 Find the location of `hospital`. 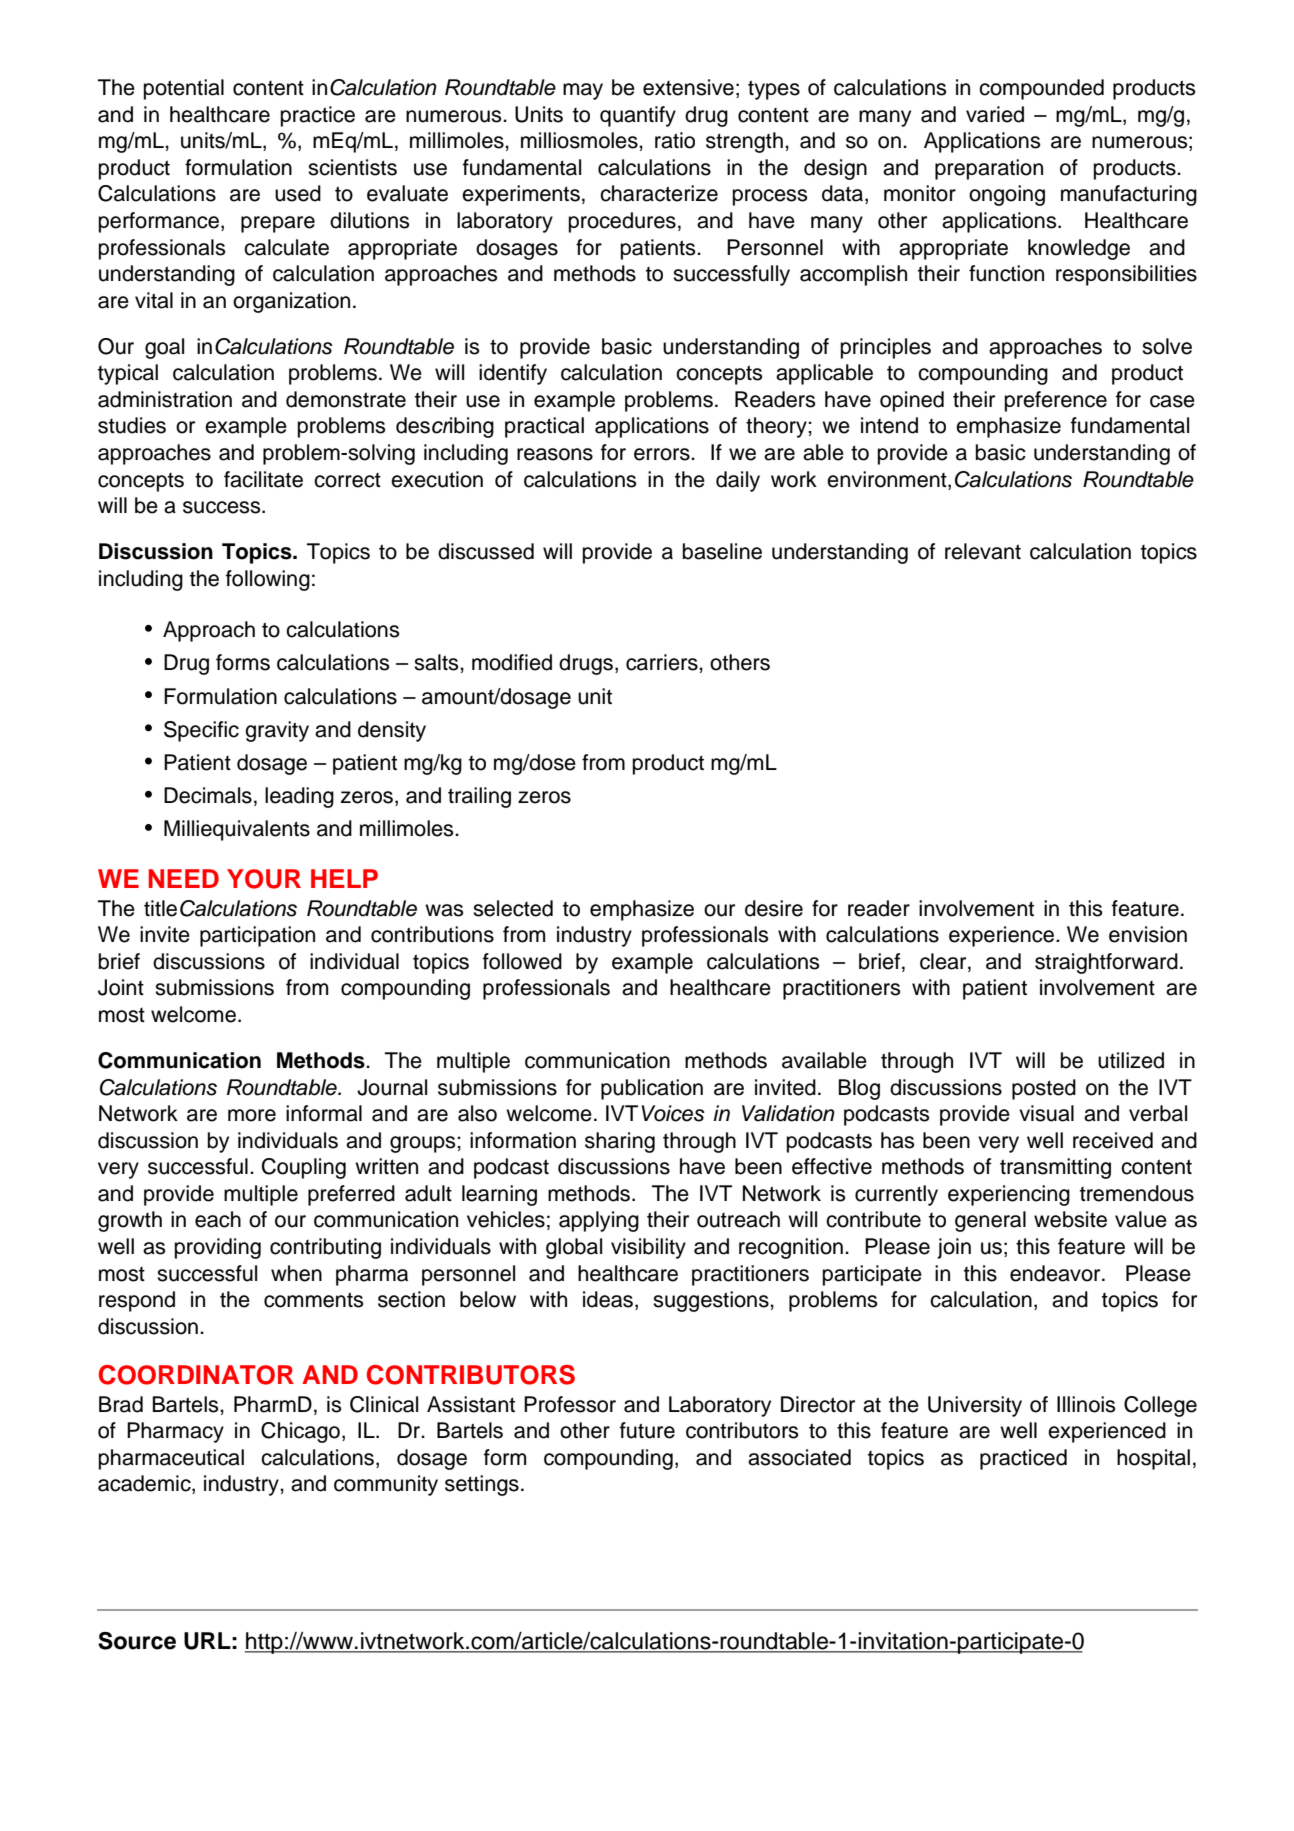

hospital is located at coordinates (1153, 1459).
